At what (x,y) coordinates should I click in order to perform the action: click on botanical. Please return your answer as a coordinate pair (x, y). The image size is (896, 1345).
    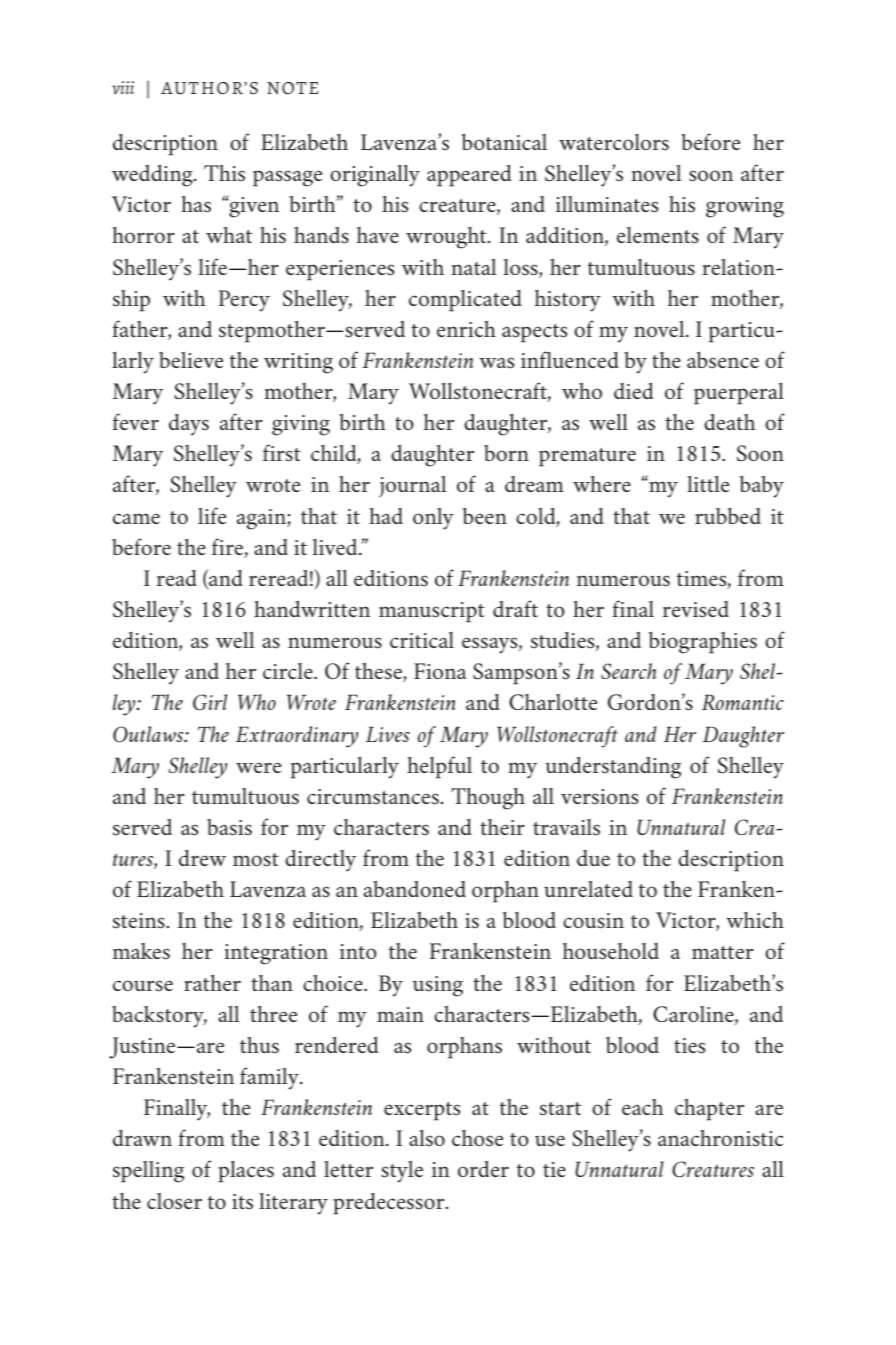
    Looking at the image, I should click on (504, 142).
